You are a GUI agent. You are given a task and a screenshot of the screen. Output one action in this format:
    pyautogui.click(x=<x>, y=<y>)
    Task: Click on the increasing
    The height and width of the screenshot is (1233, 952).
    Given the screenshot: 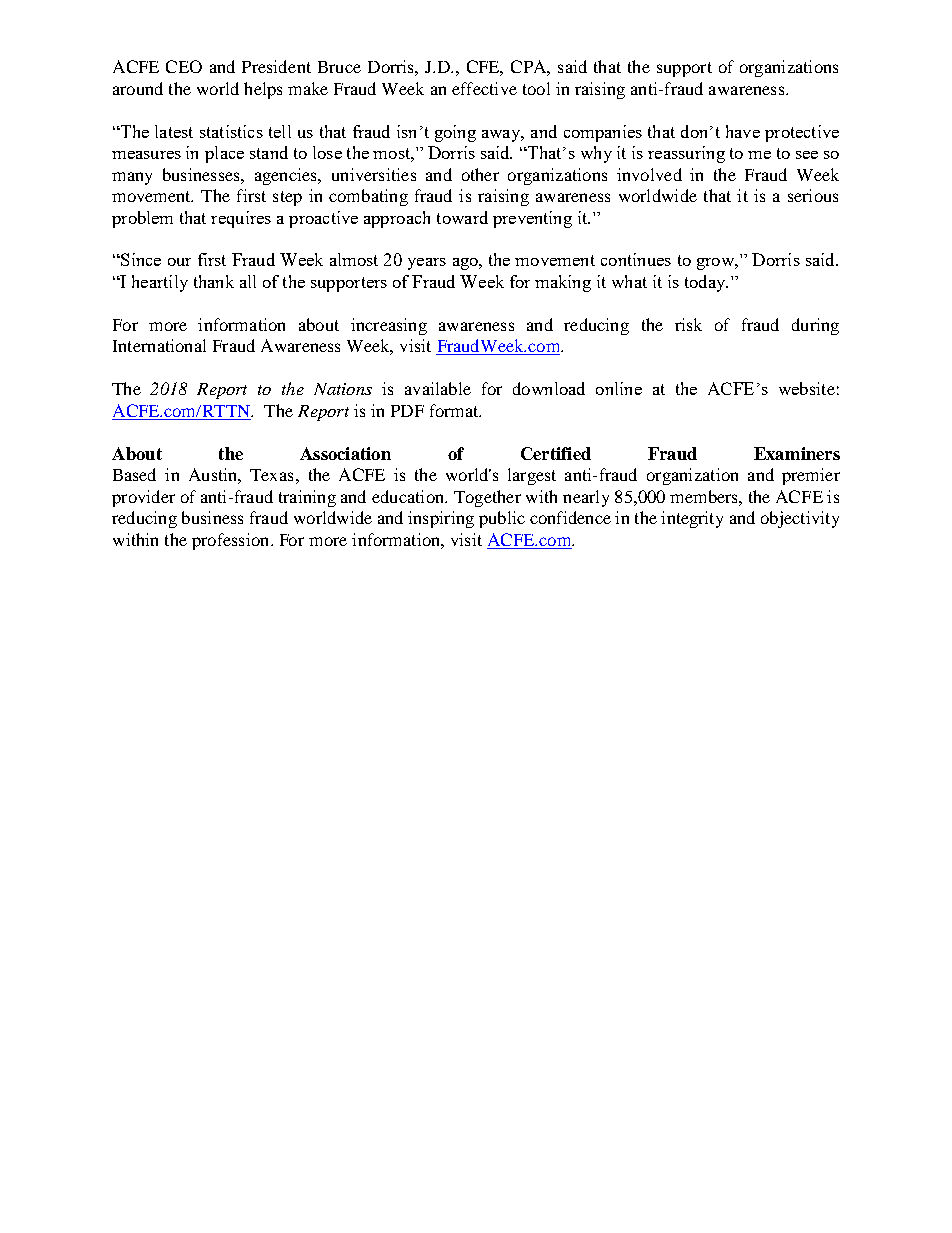 What is the action you would take?
    pyautogui.click(x=389, y=326)
